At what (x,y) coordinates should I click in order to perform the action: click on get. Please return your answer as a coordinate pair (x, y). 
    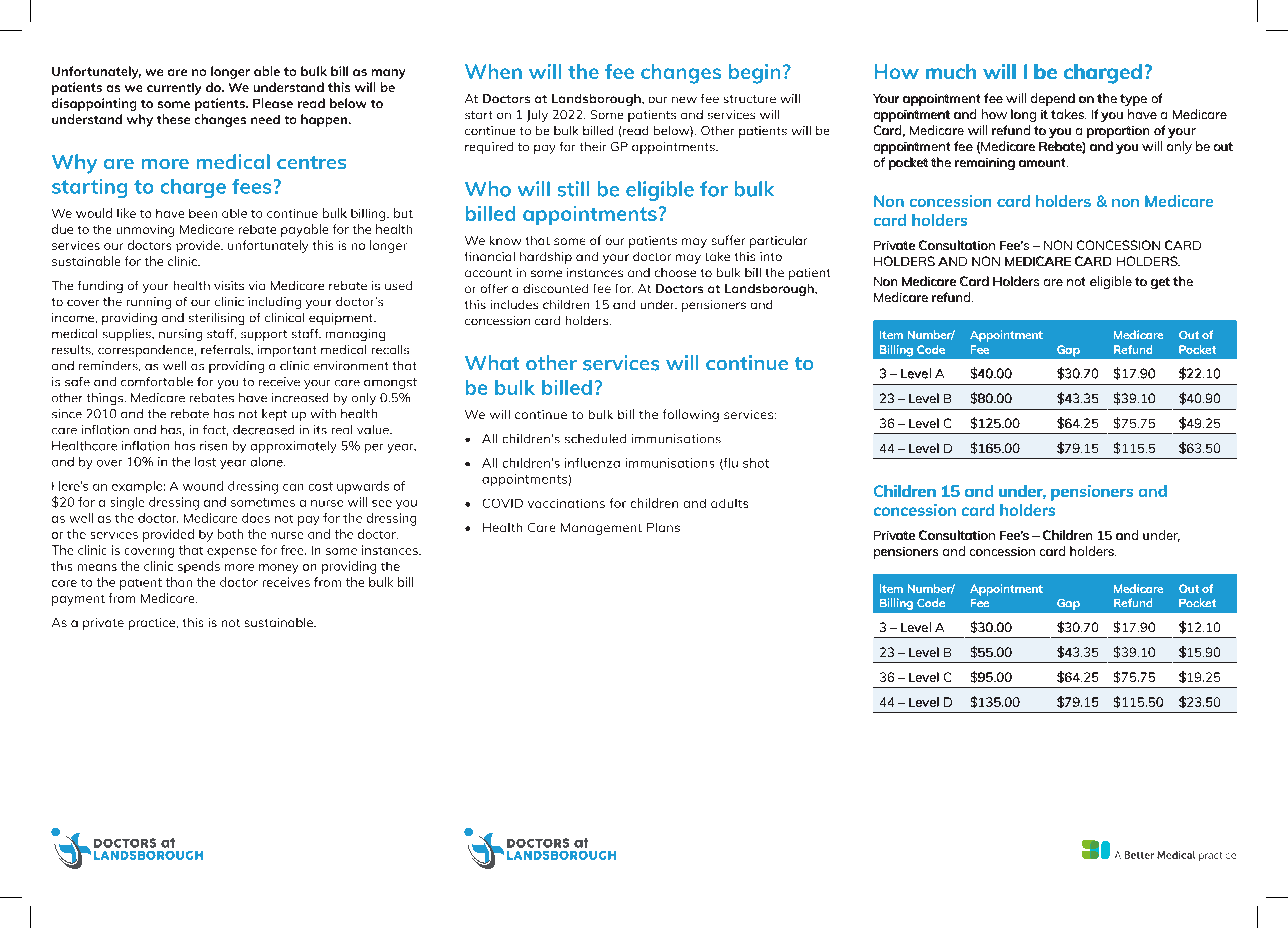
    Looking at the image, I should click on (1160, 283).
